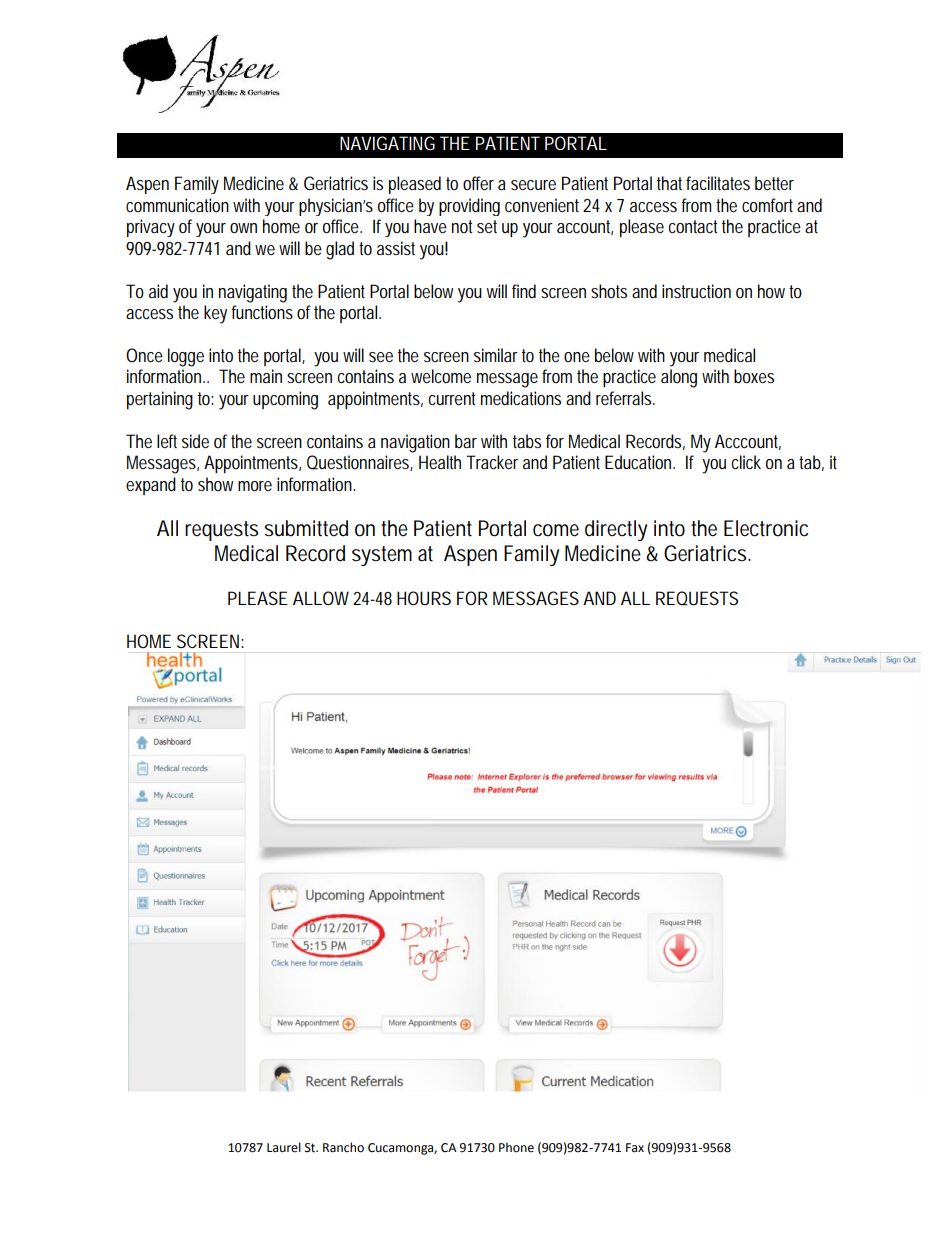 The height and width of the screenshot is (1233, 952). I want to click on own, so click(243, 228).
